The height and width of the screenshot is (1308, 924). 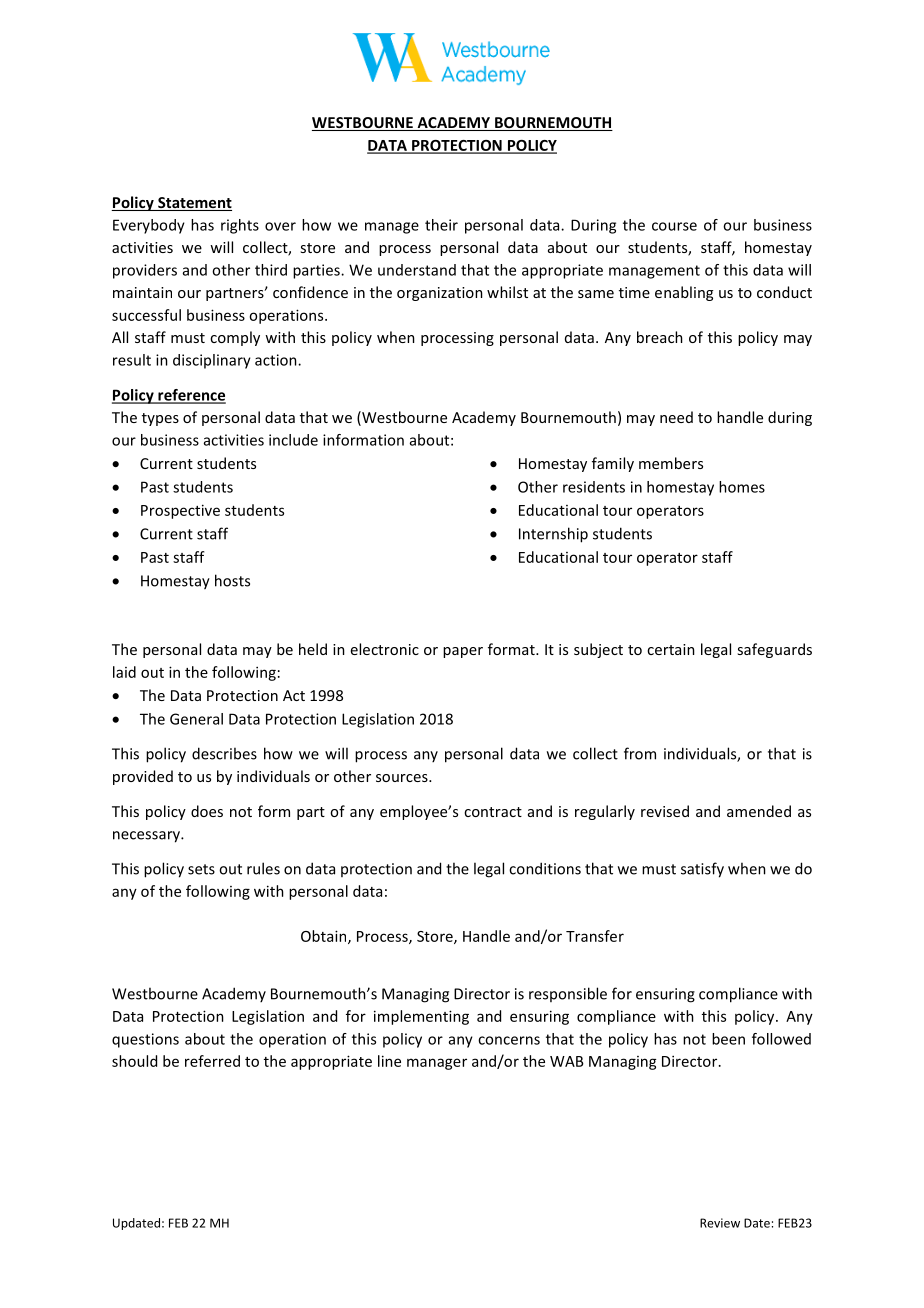 I want to click on contract, so click(x=493, y=812).
